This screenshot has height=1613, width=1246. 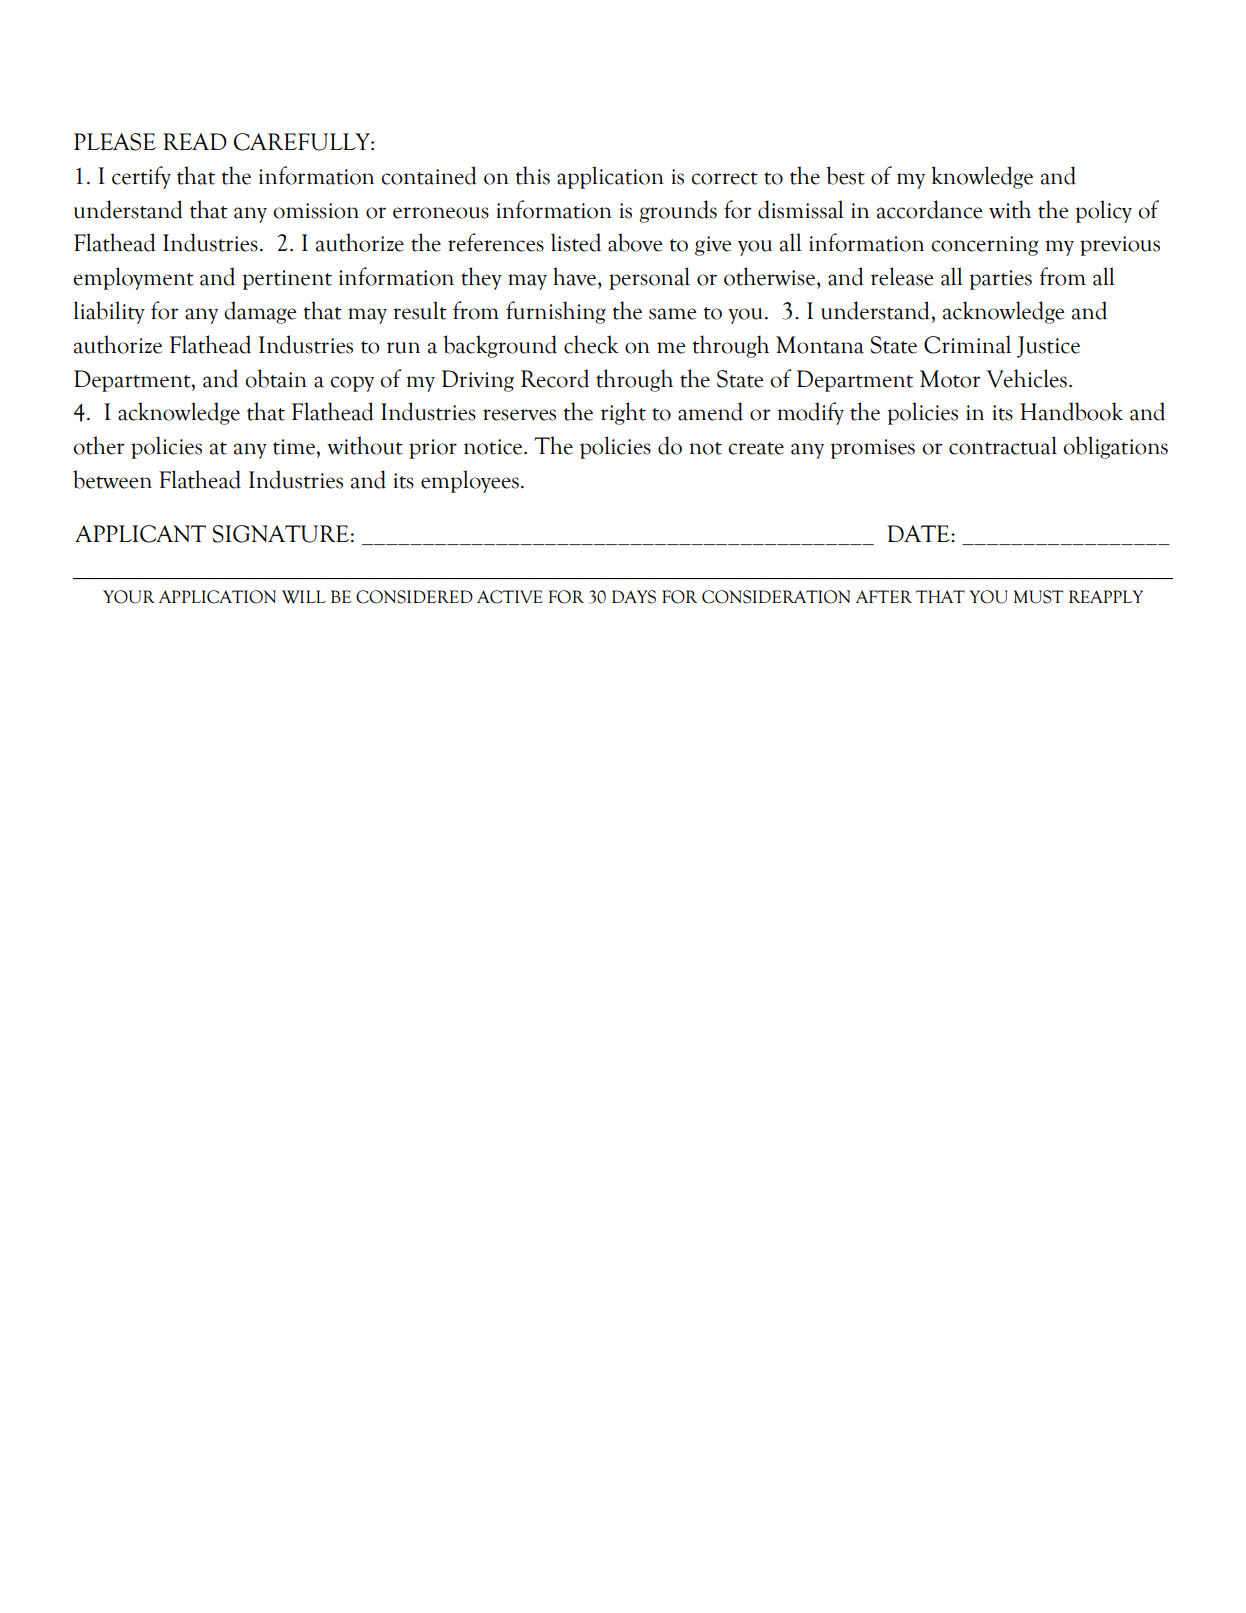 What do you see at coordinates (470, 481) in the screenshot?
I see `employees` at bounding box center [470, 481].
